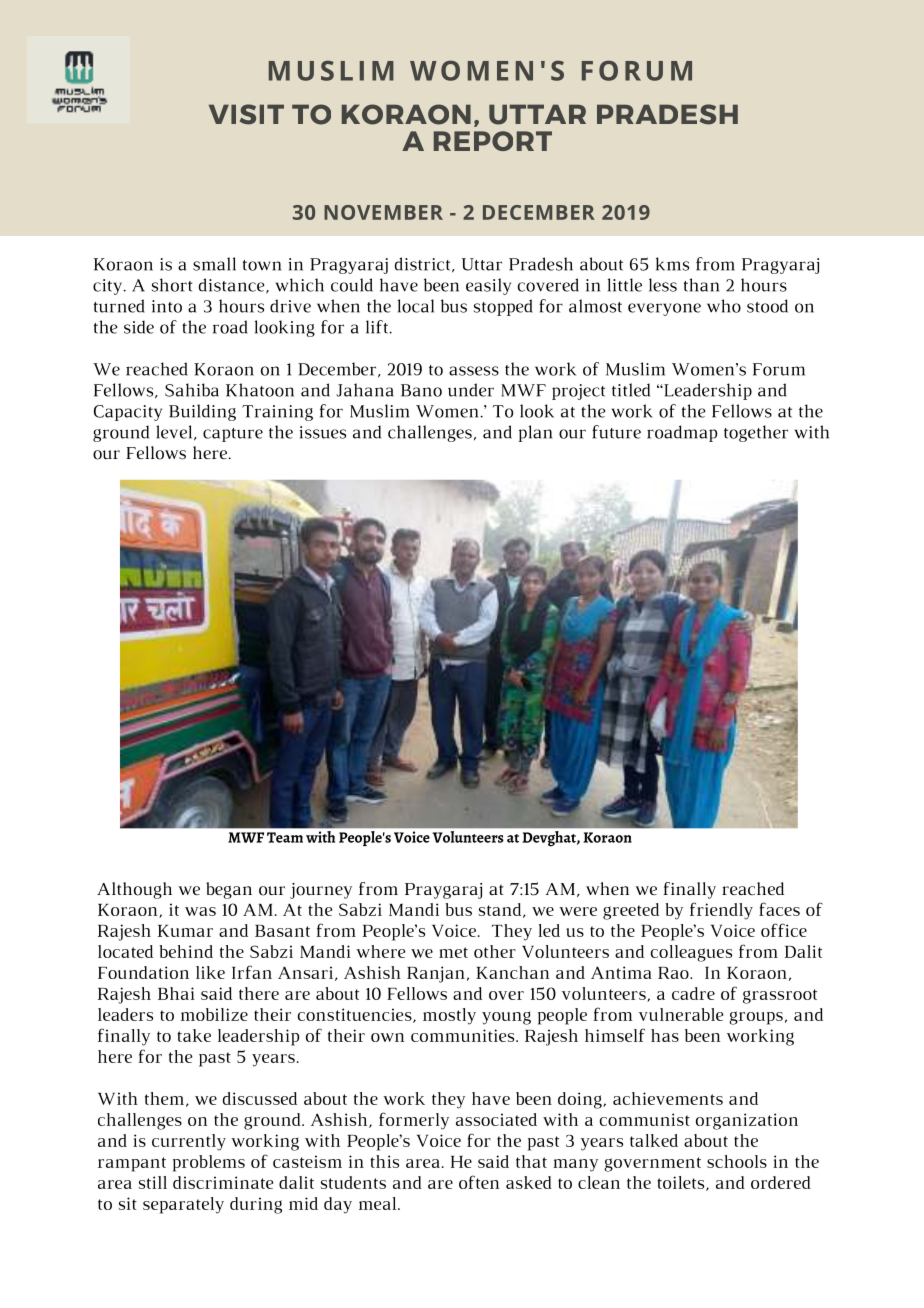  What do you see at coordinates (535, 433) in the image?
I see `plan` at bounding box center [535, 433].
